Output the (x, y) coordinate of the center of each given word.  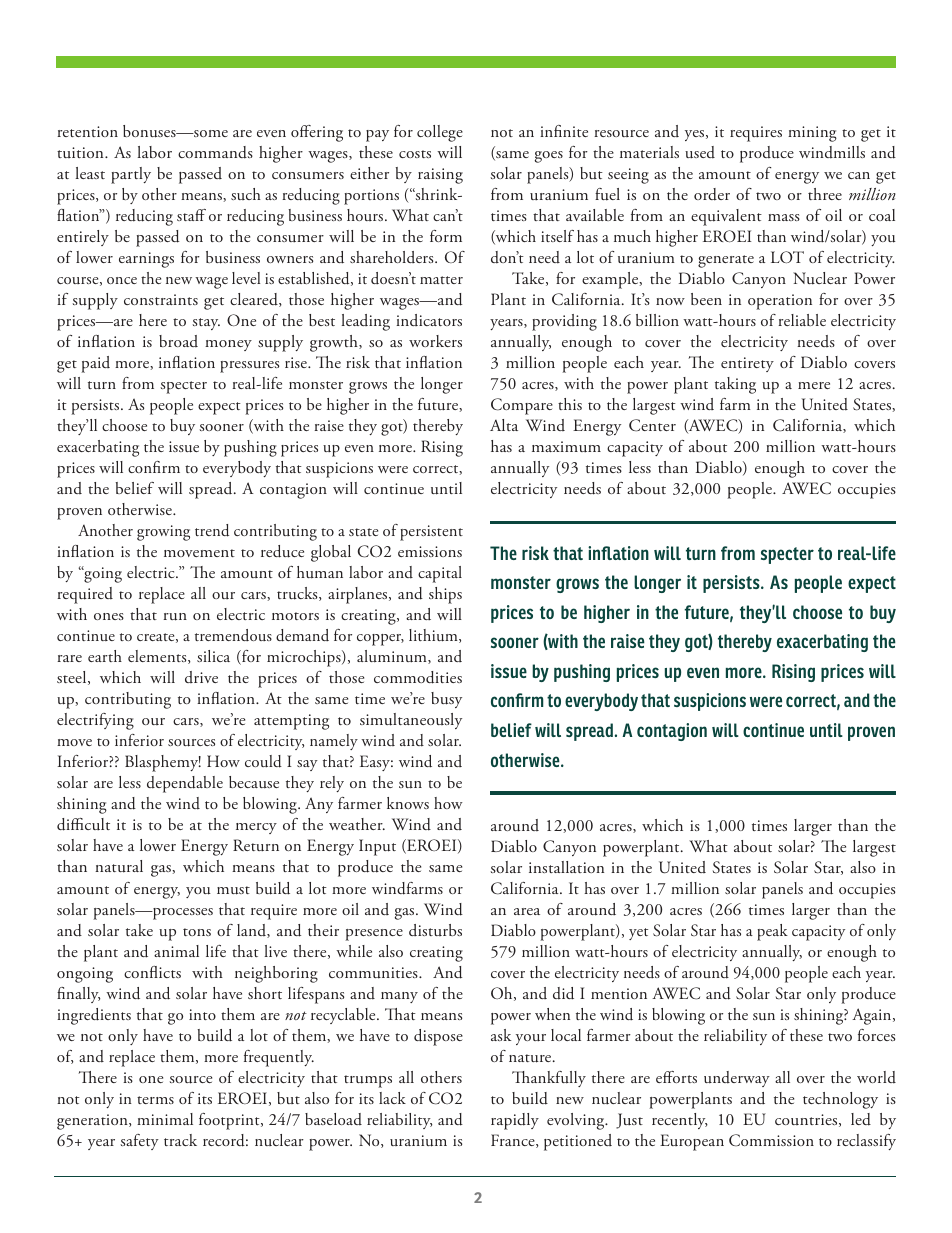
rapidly (515, 1121)
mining (812, 134)
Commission (771, 1140)
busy (446, 700)
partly (131, 175)
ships (445, 595)
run (175, 617)
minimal (165, 1119)
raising (440, 176)
